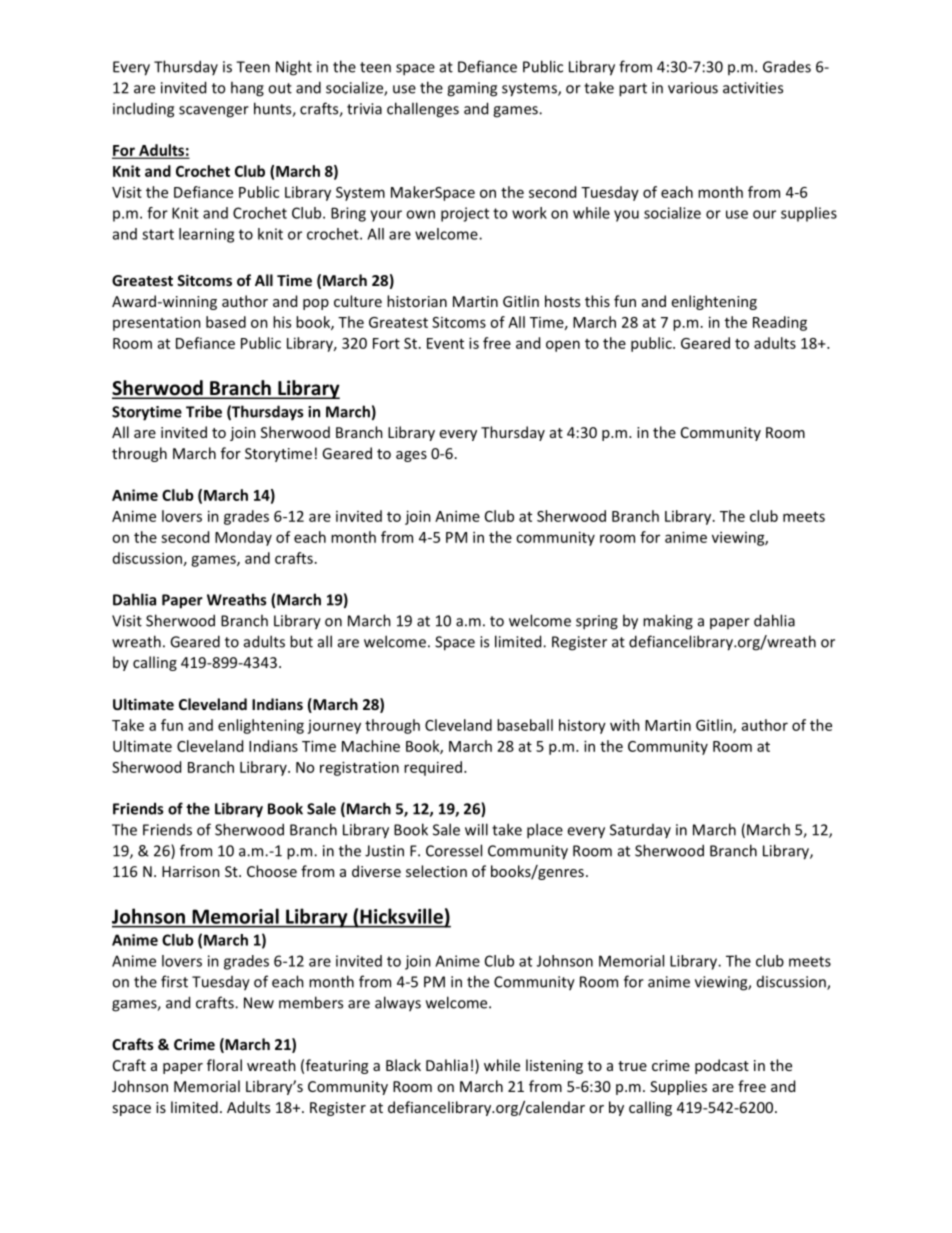 This screenshot has height=1233, width=952. I want to click on gaming, so click(472, 89).
